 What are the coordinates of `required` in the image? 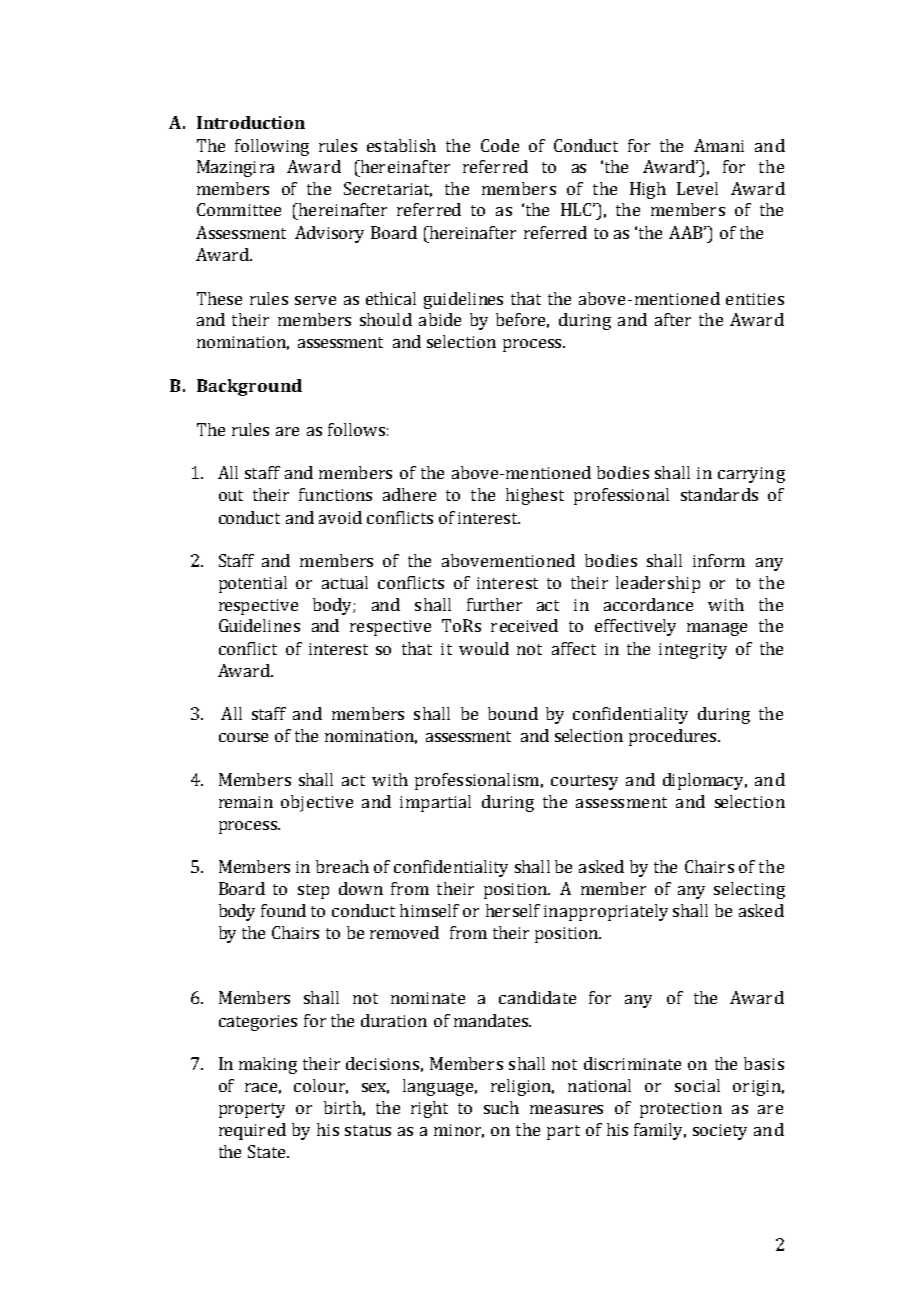 It's located at (252, 1131).
